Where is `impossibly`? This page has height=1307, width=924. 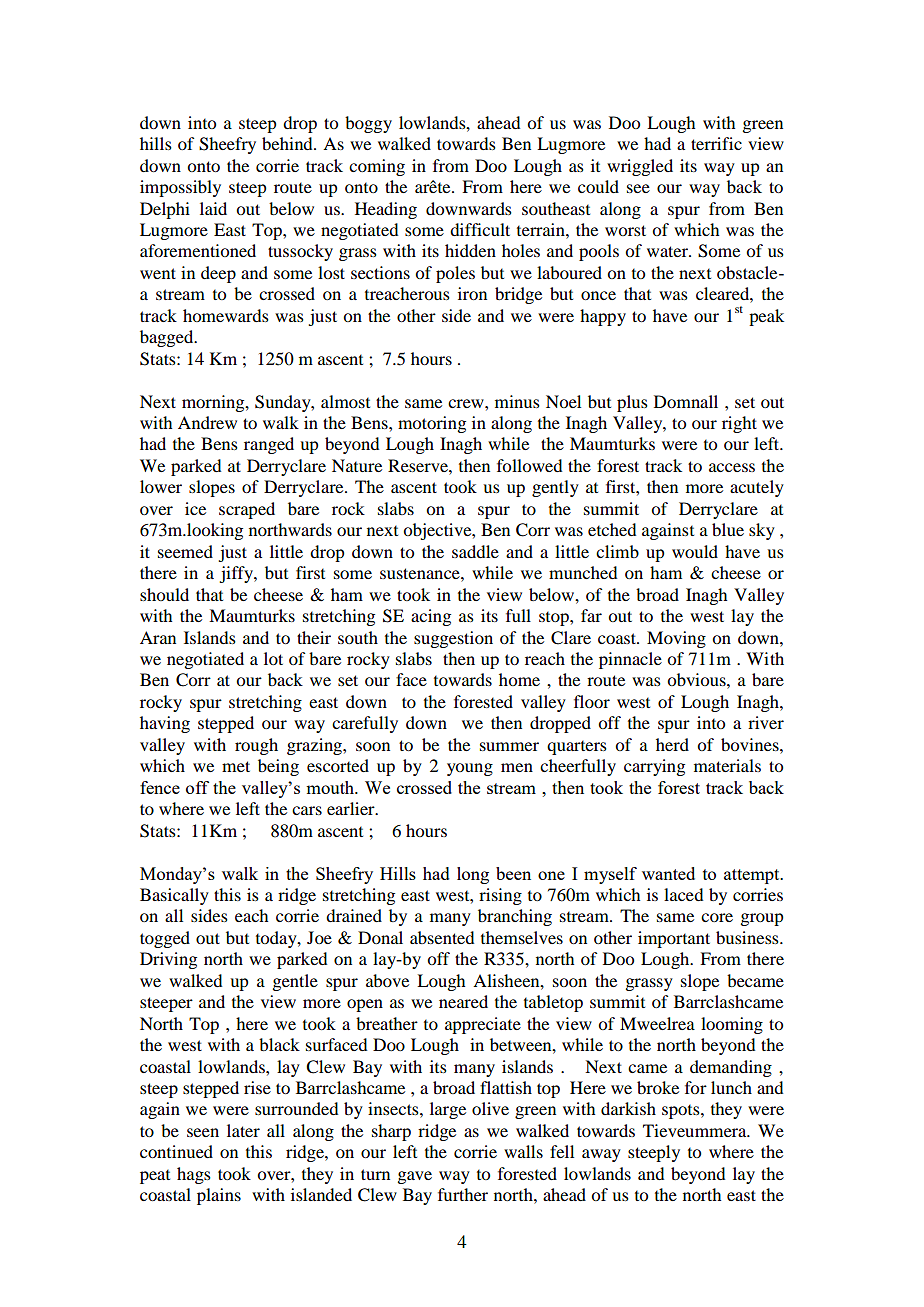 impossibly is located at coordinates (180, 188).
